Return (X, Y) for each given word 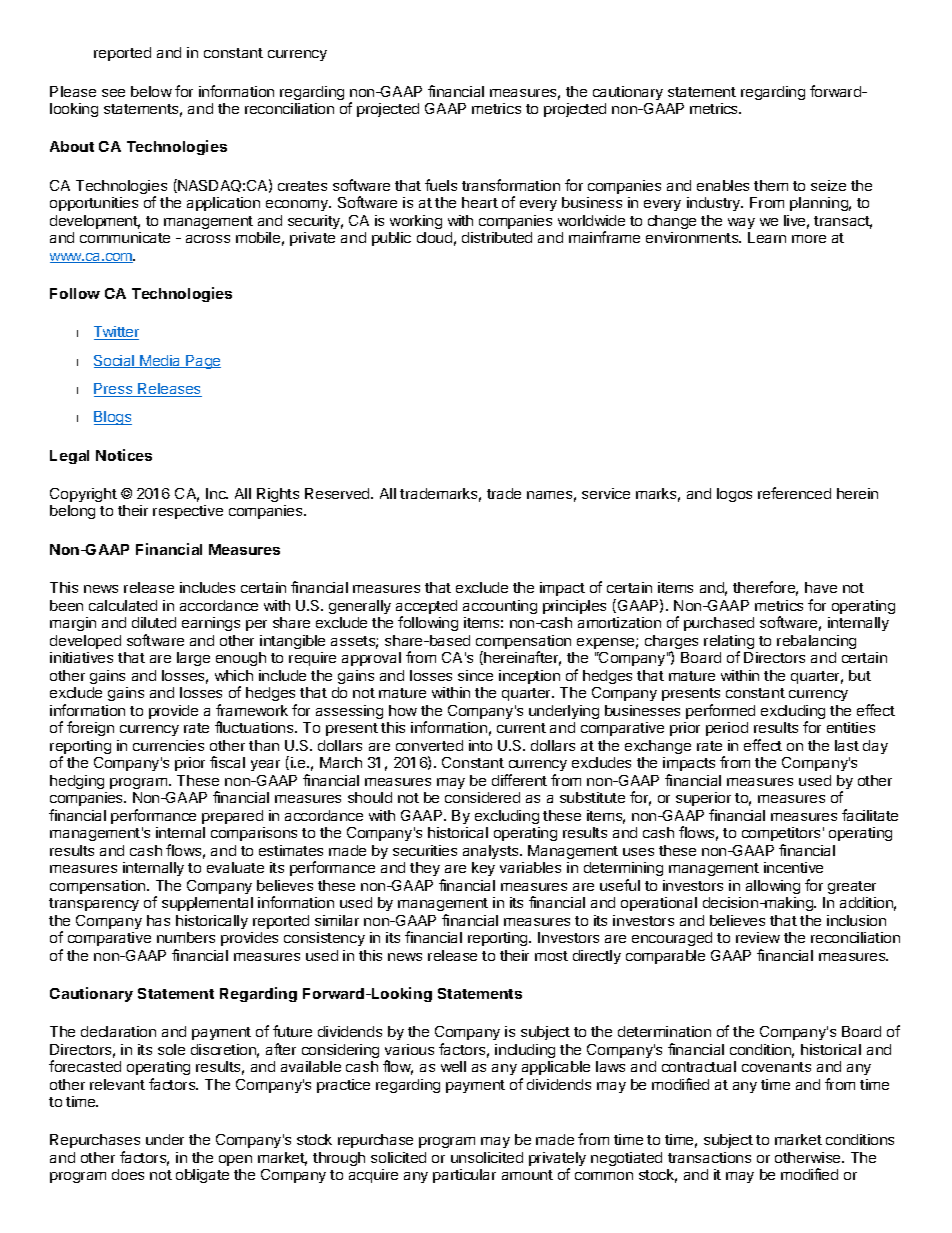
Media (160, 361)
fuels (441, 185)
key (483, 869)
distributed (497, 237)
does (128, 1174)
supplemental (207, 904)
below (151, 91)
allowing (773, 887)
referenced (794, 493)
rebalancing (816, 642)
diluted (154, 622)
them (771, 185)
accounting (500, 607)
